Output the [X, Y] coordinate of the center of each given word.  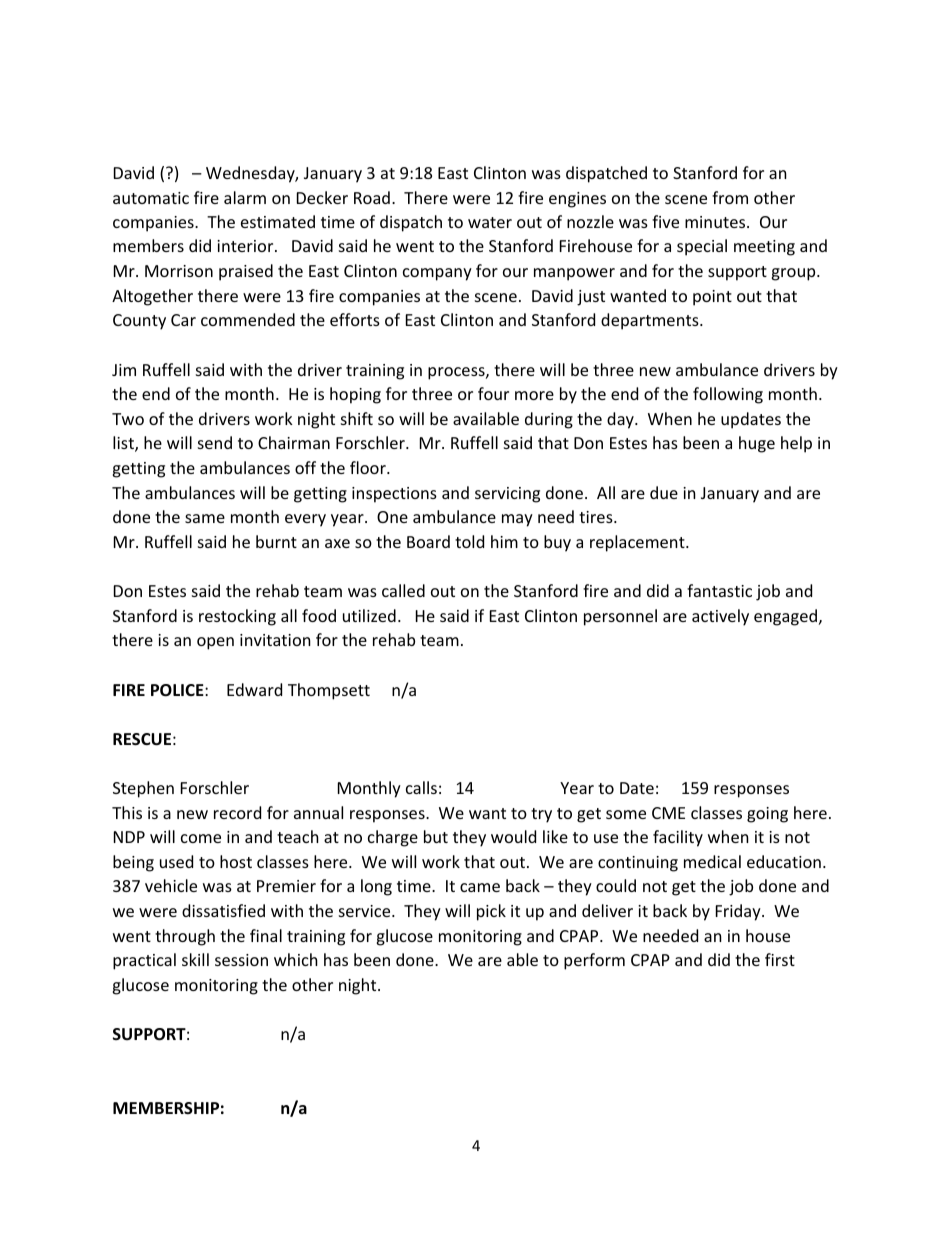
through [185, 937]
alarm [245, 197]
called [403, 590]
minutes [716, 222]
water [490, 222]
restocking [237, 617]
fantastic [719, 590]
